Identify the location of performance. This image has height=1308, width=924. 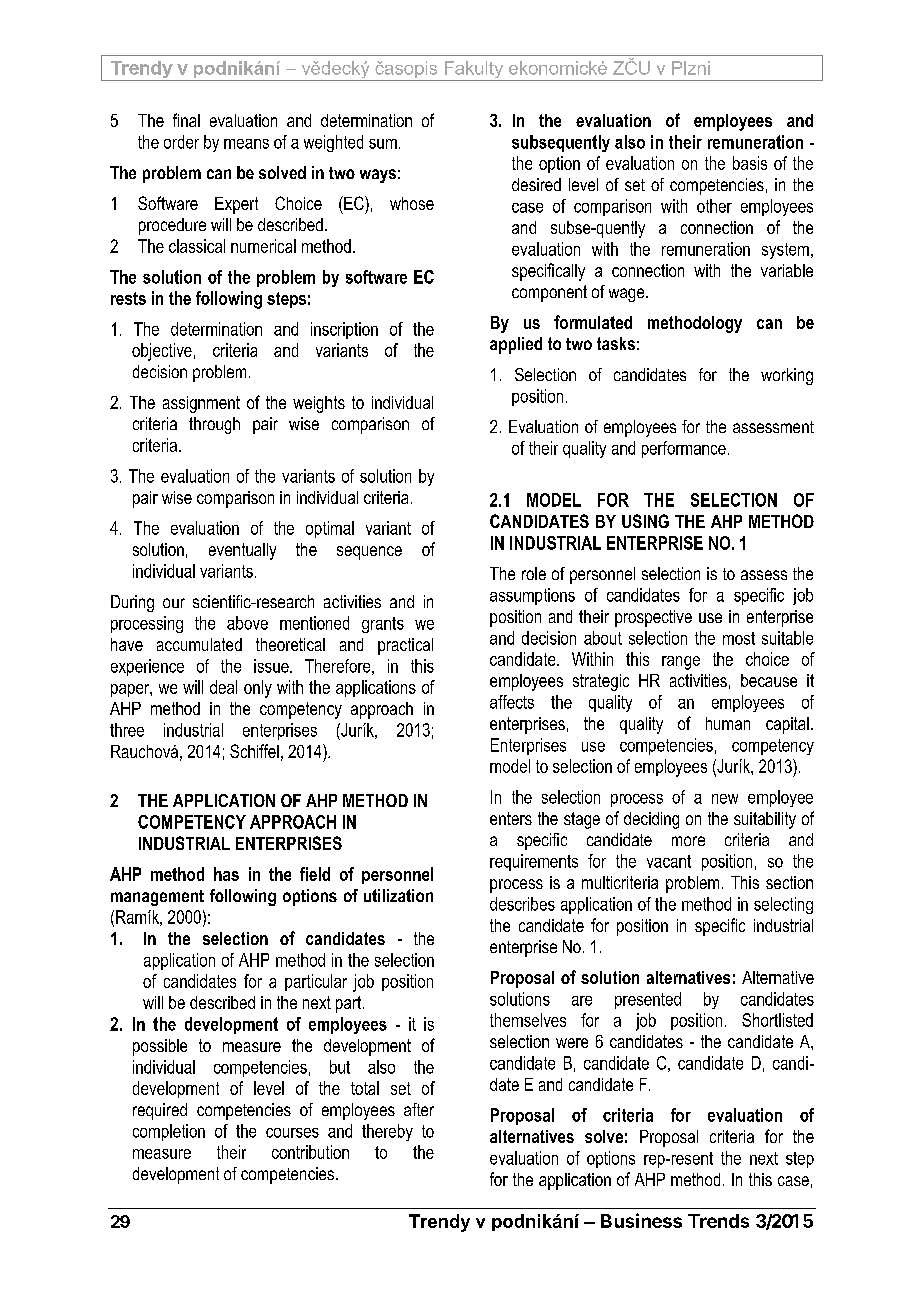
(684, 449).
